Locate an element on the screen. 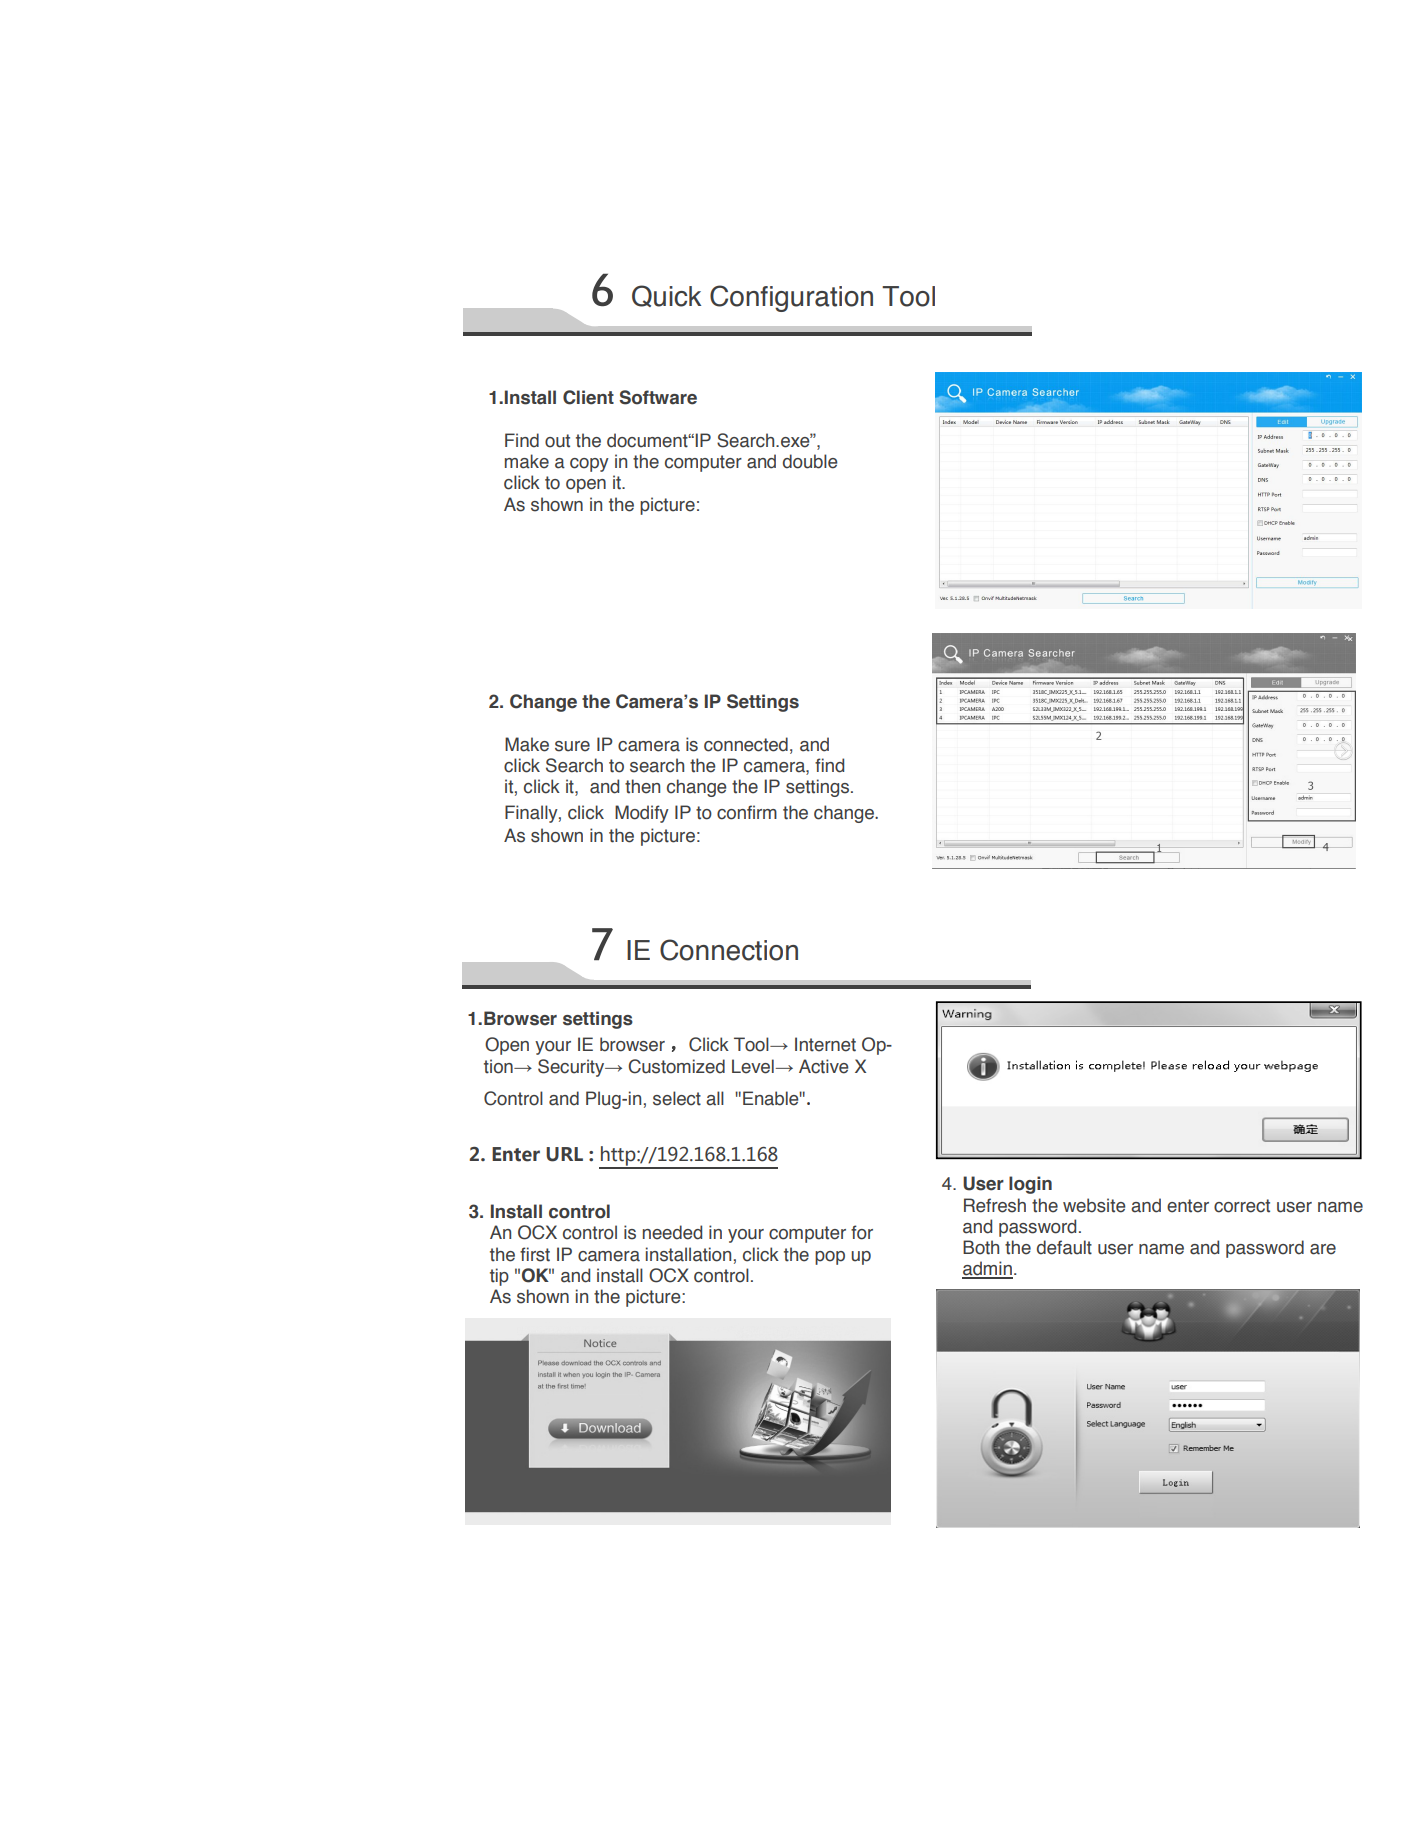 This screenshot has width=1415, height=1831. then is located at coordinates (642, 786).
